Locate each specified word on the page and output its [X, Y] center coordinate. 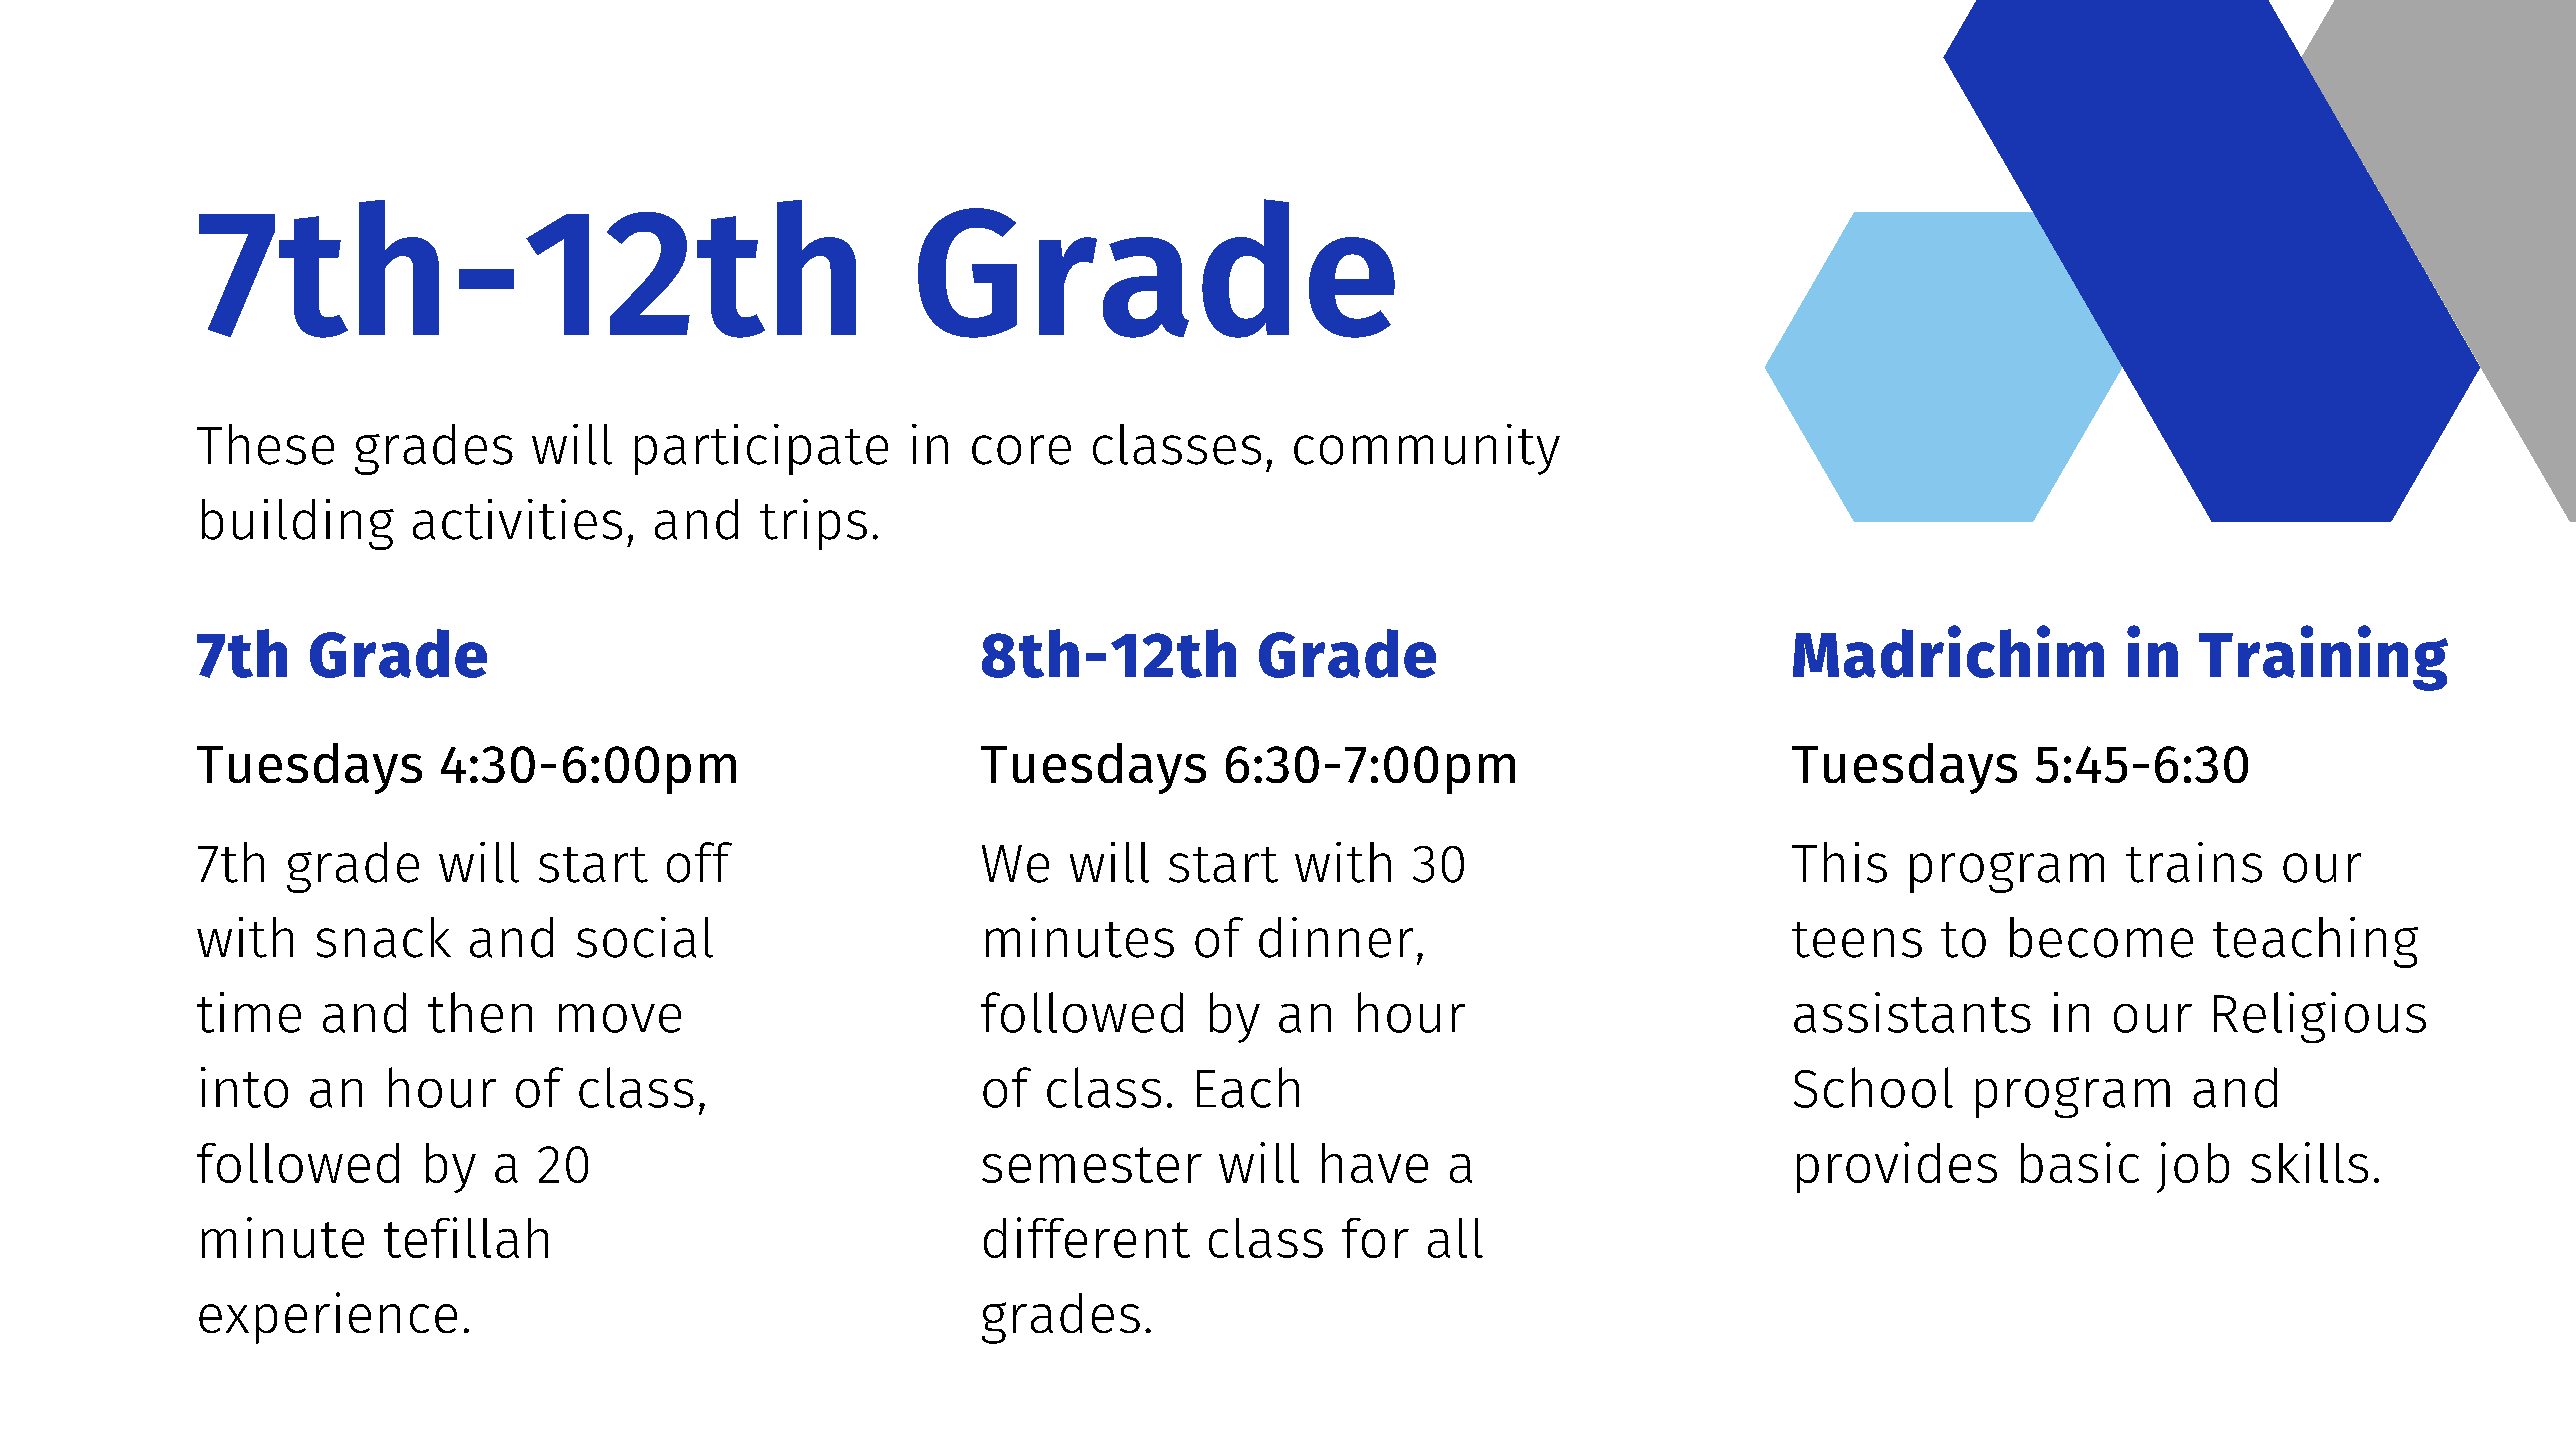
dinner [1336, 937]
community [1427, 449]
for [1375, 1238]
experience [328, 1318]
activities [517, 519]
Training [2323, 658]
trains [2194, 862]
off [699, 862]
